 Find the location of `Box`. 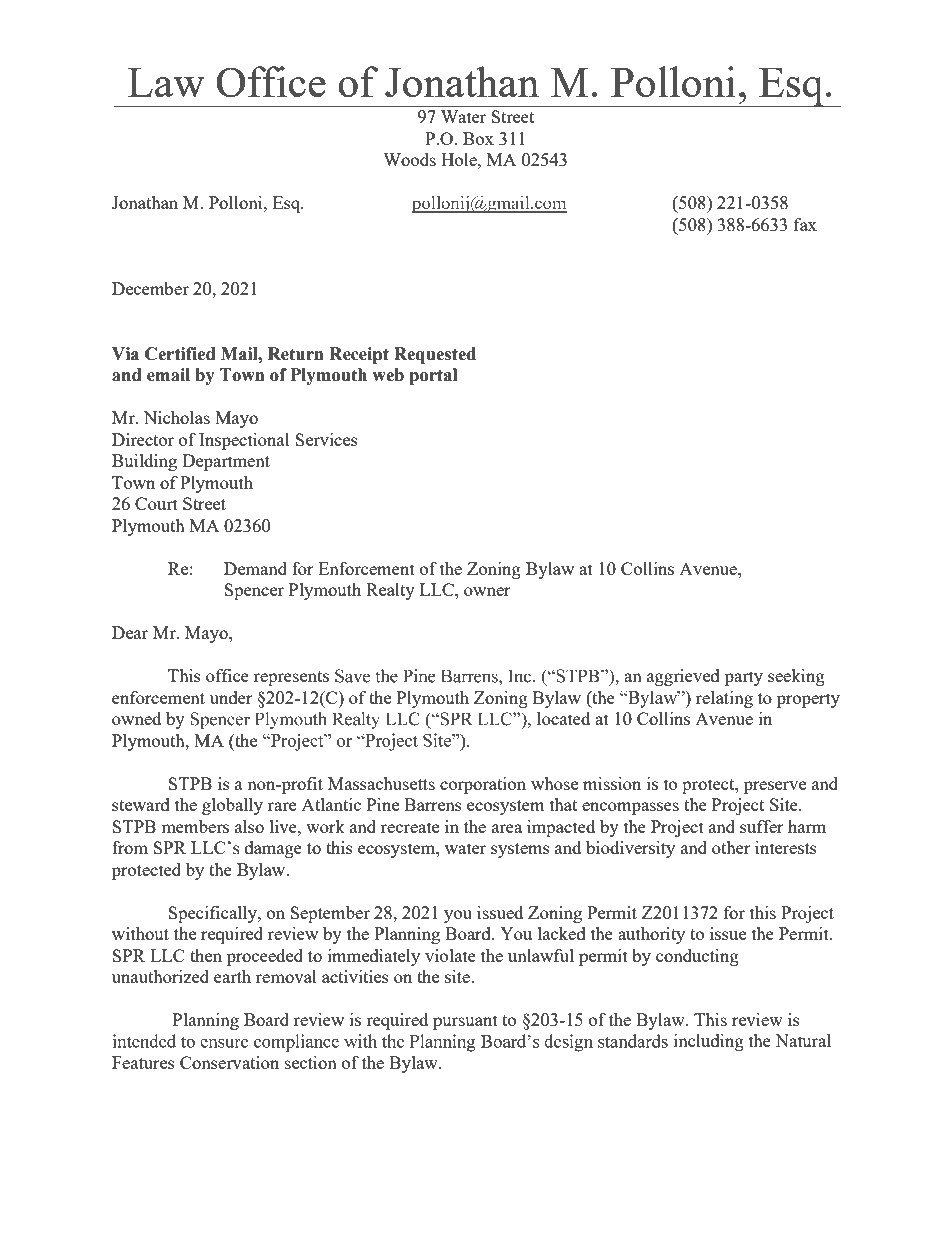

Box is located at coordinates (478, 138).
